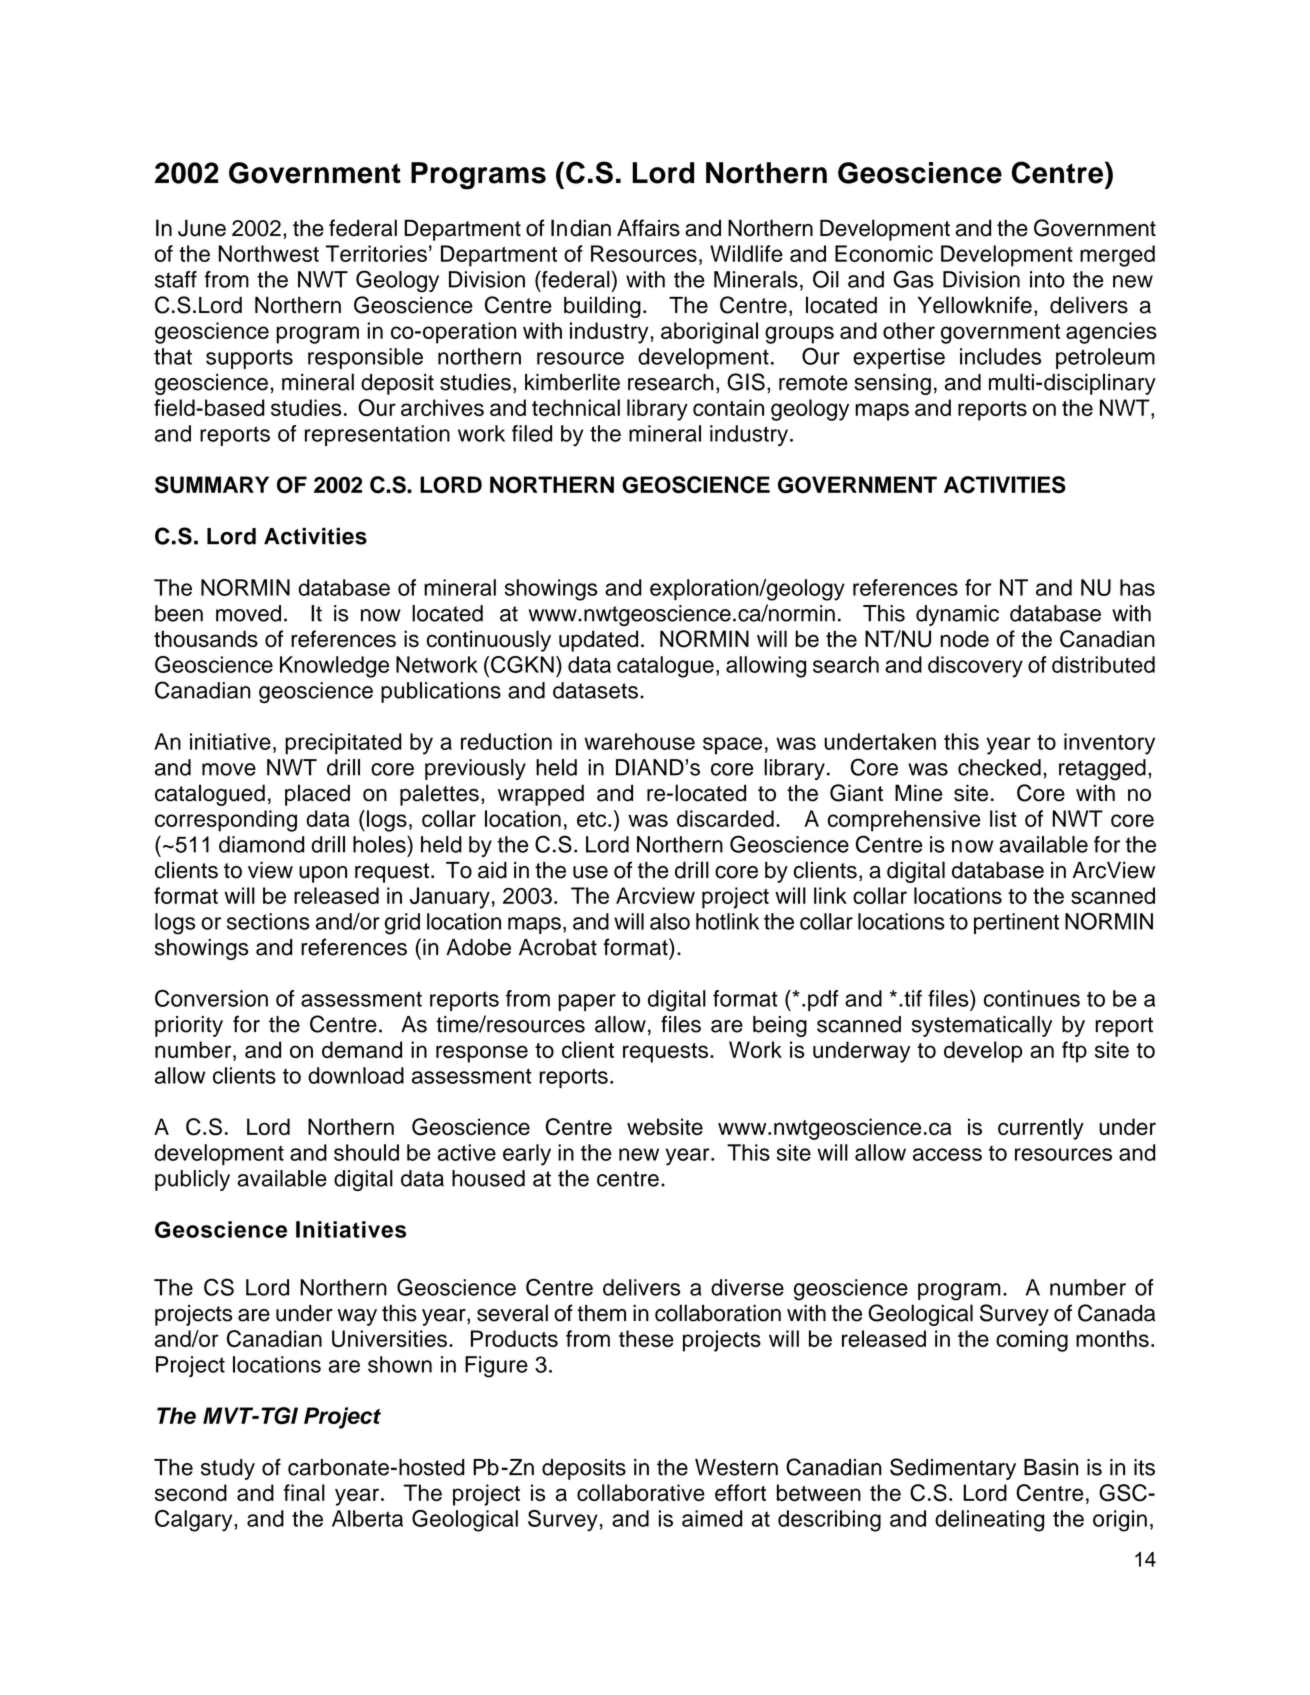 The image size is (1310, 1695). What do you see at coordinates (975, 667) in the screenshot?
I see `discovery` at bounding box center [975, 667].
